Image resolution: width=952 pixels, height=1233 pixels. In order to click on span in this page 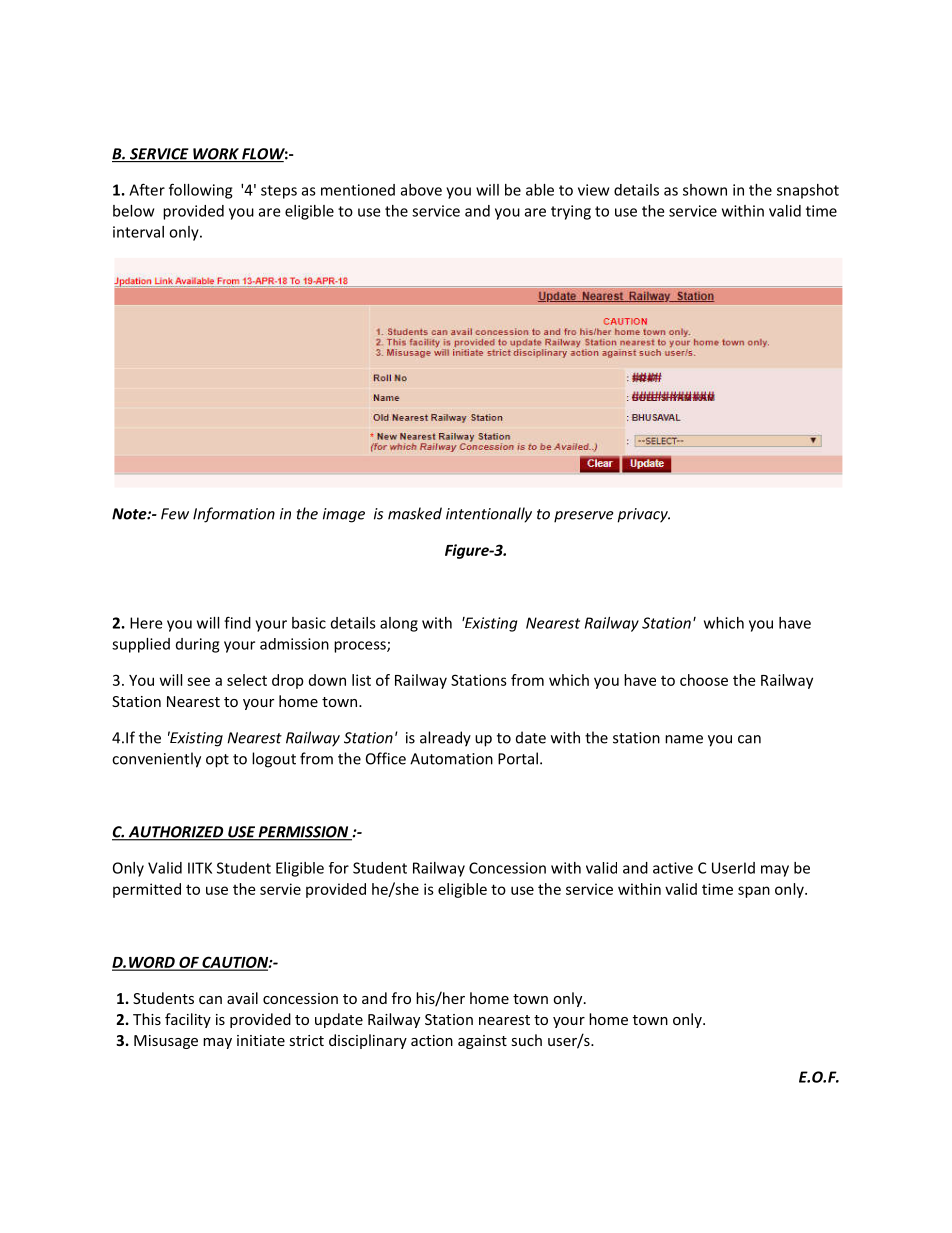, I will do `click(754, 892)`.
